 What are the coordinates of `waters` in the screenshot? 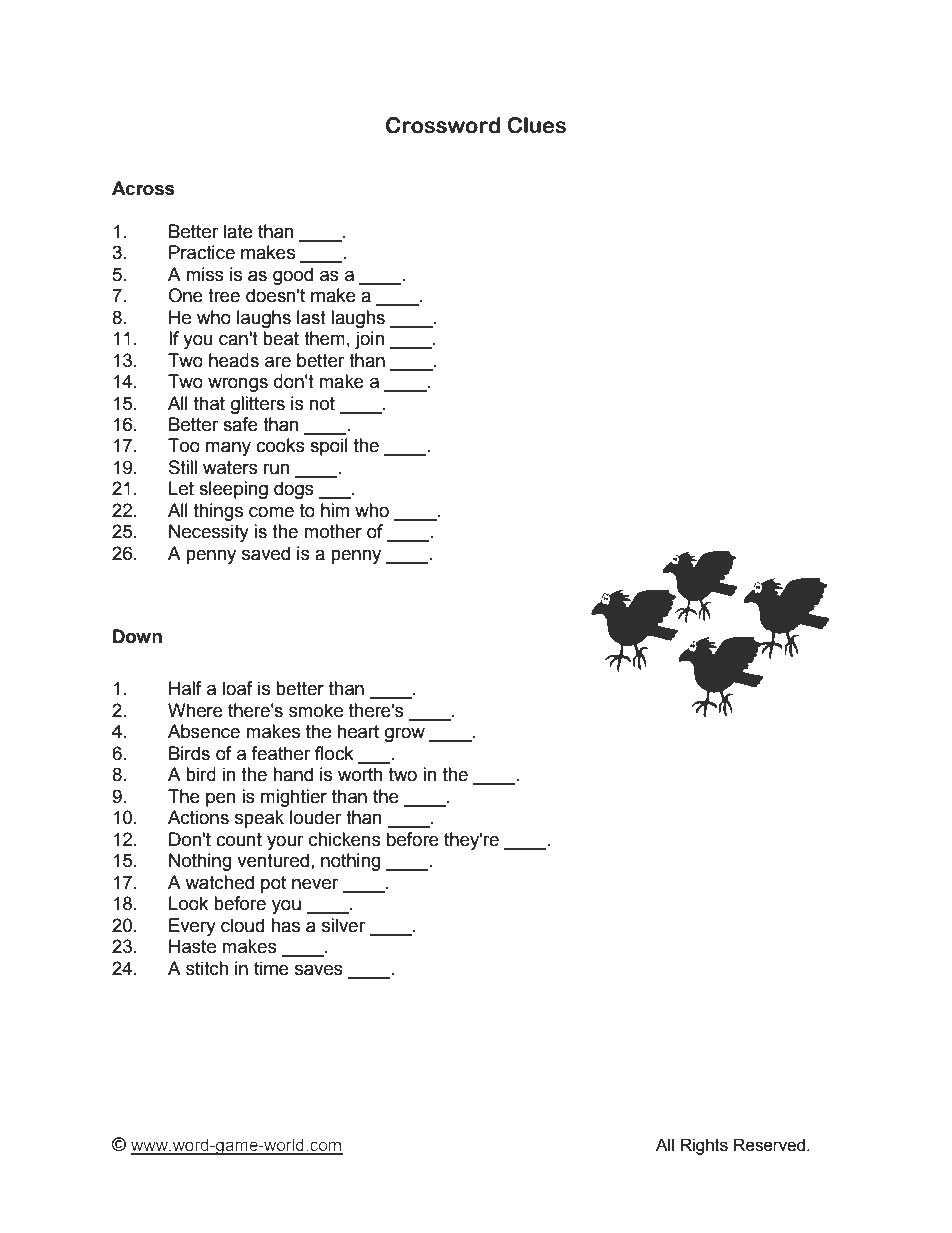 It's located at (230, 468).
